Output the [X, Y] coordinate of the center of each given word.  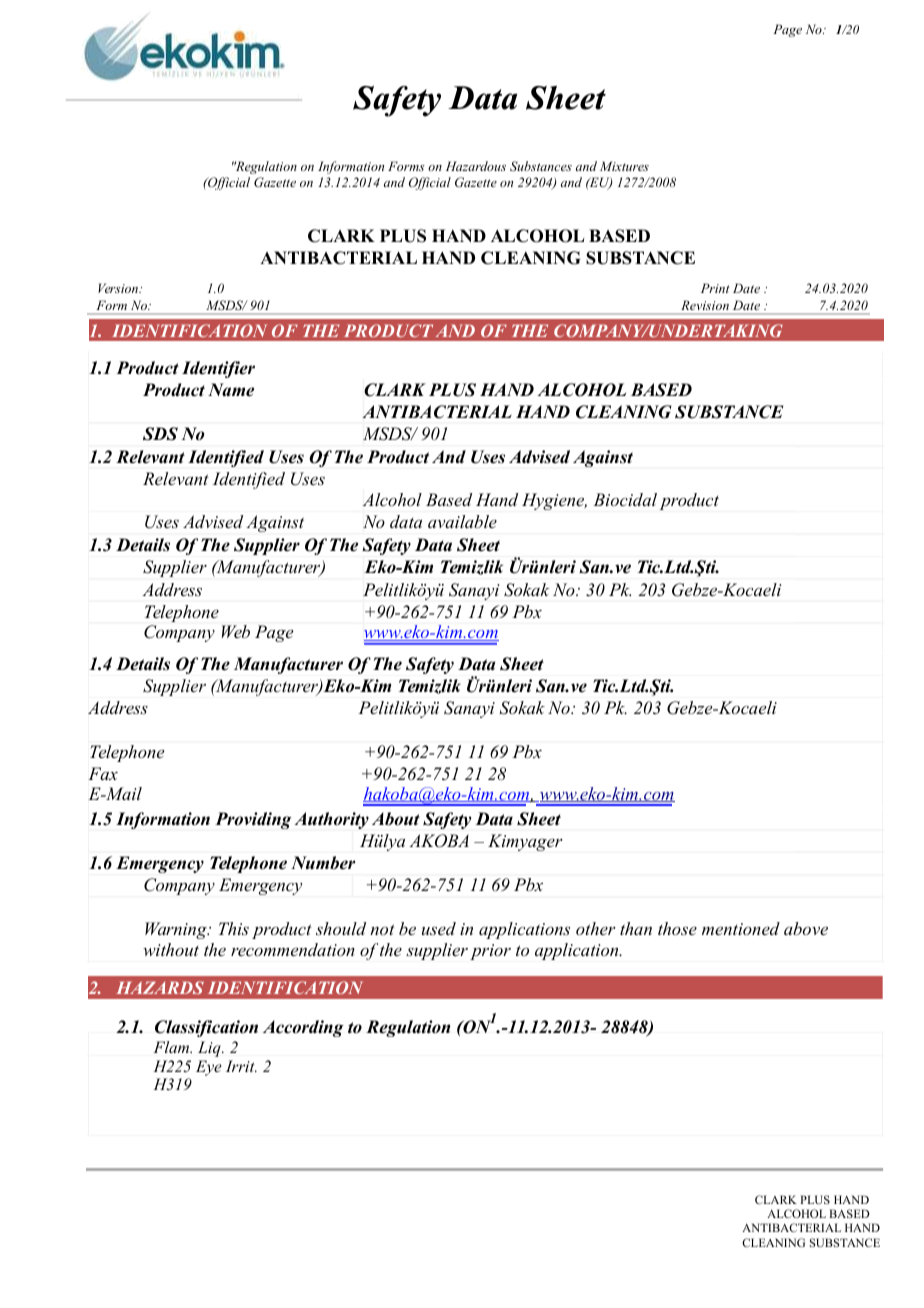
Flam [172, 1047]
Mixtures [624, 166]
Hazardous [476, 166]
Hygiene [554, 501]
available [462, 521]
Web [236, 631]
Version [119, 288]
